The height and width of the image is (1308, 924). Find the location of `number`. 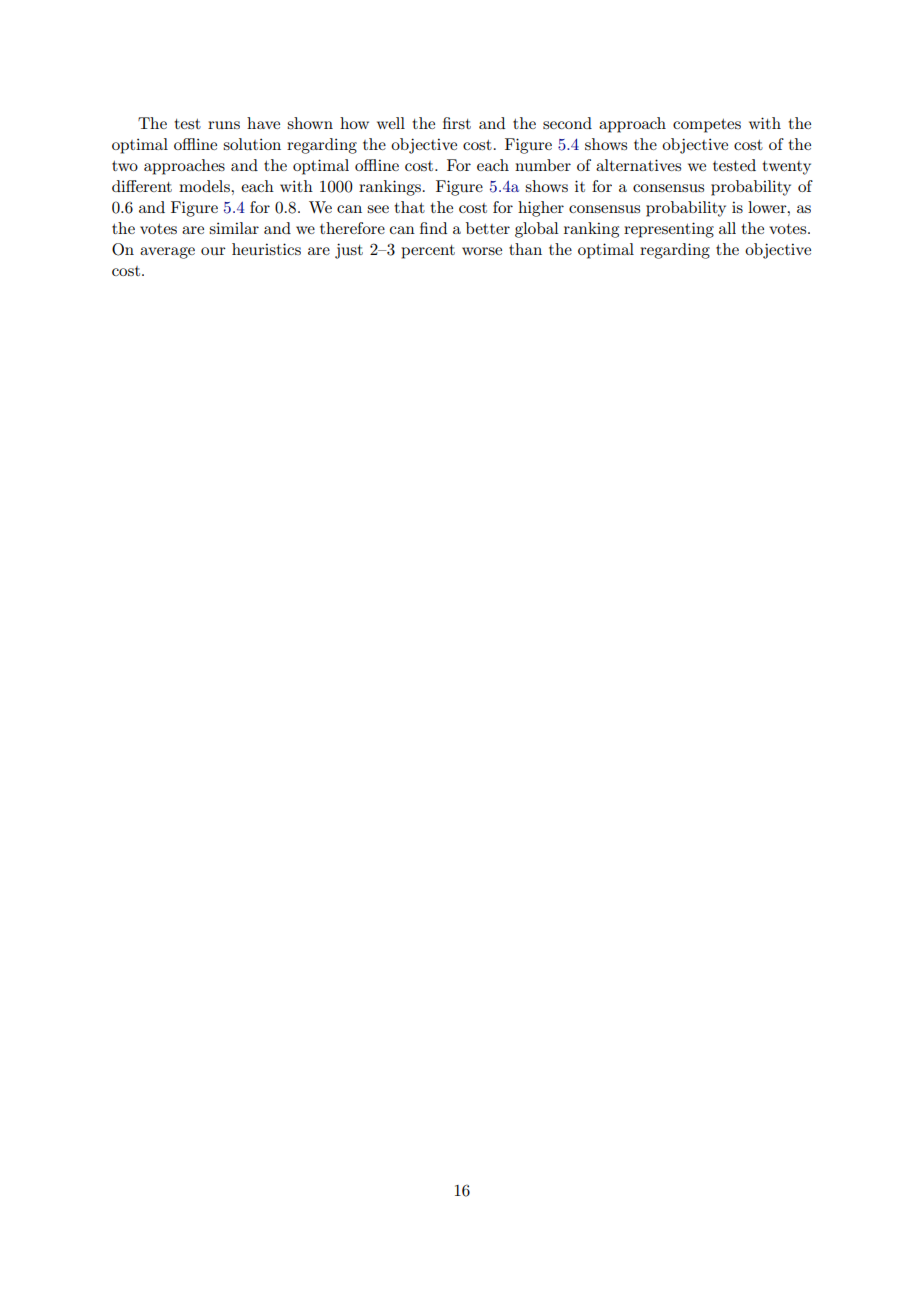

number is located at coordinates (543, 165).
